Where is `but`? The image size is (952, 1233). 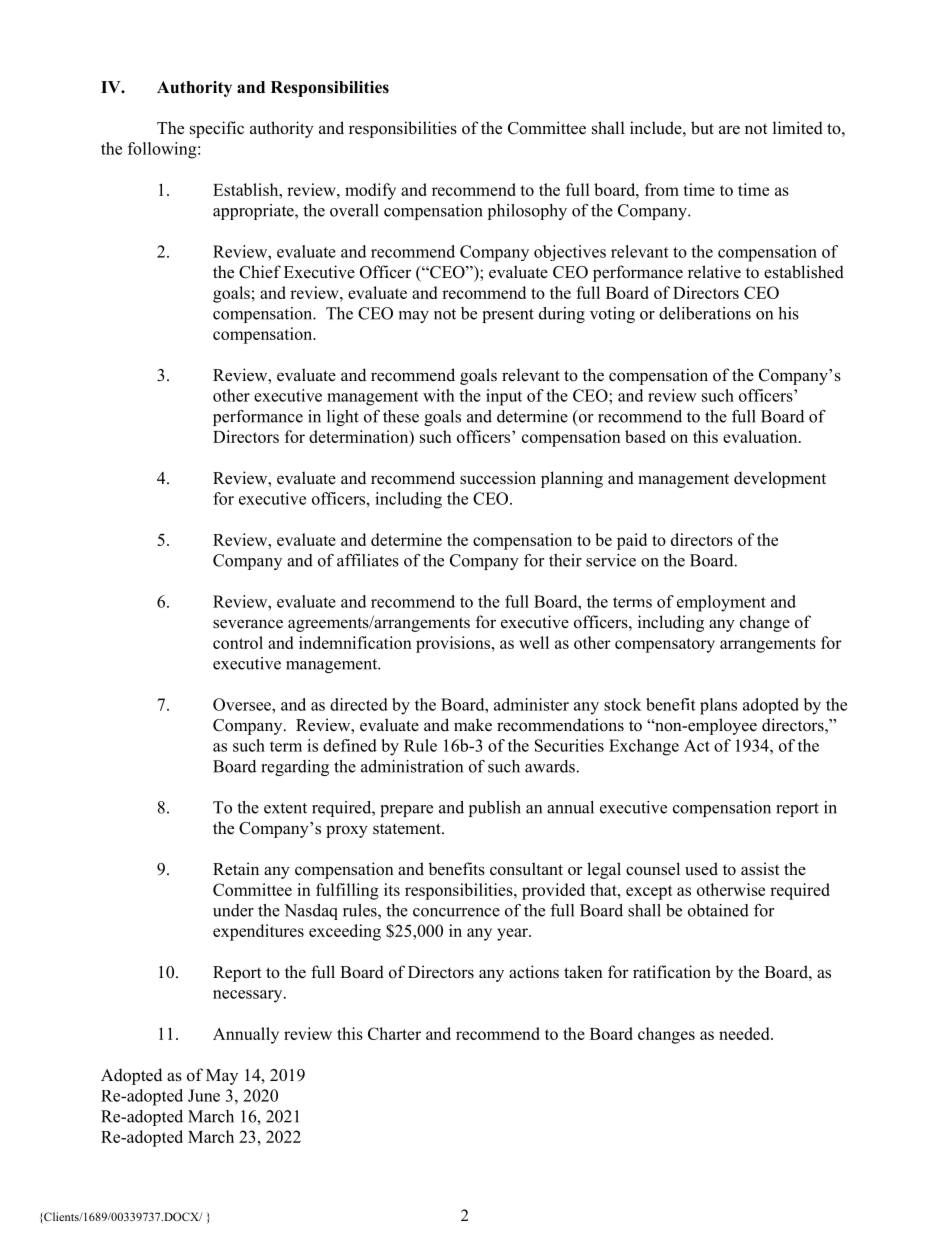 but is located at coordinates (702, 128).
